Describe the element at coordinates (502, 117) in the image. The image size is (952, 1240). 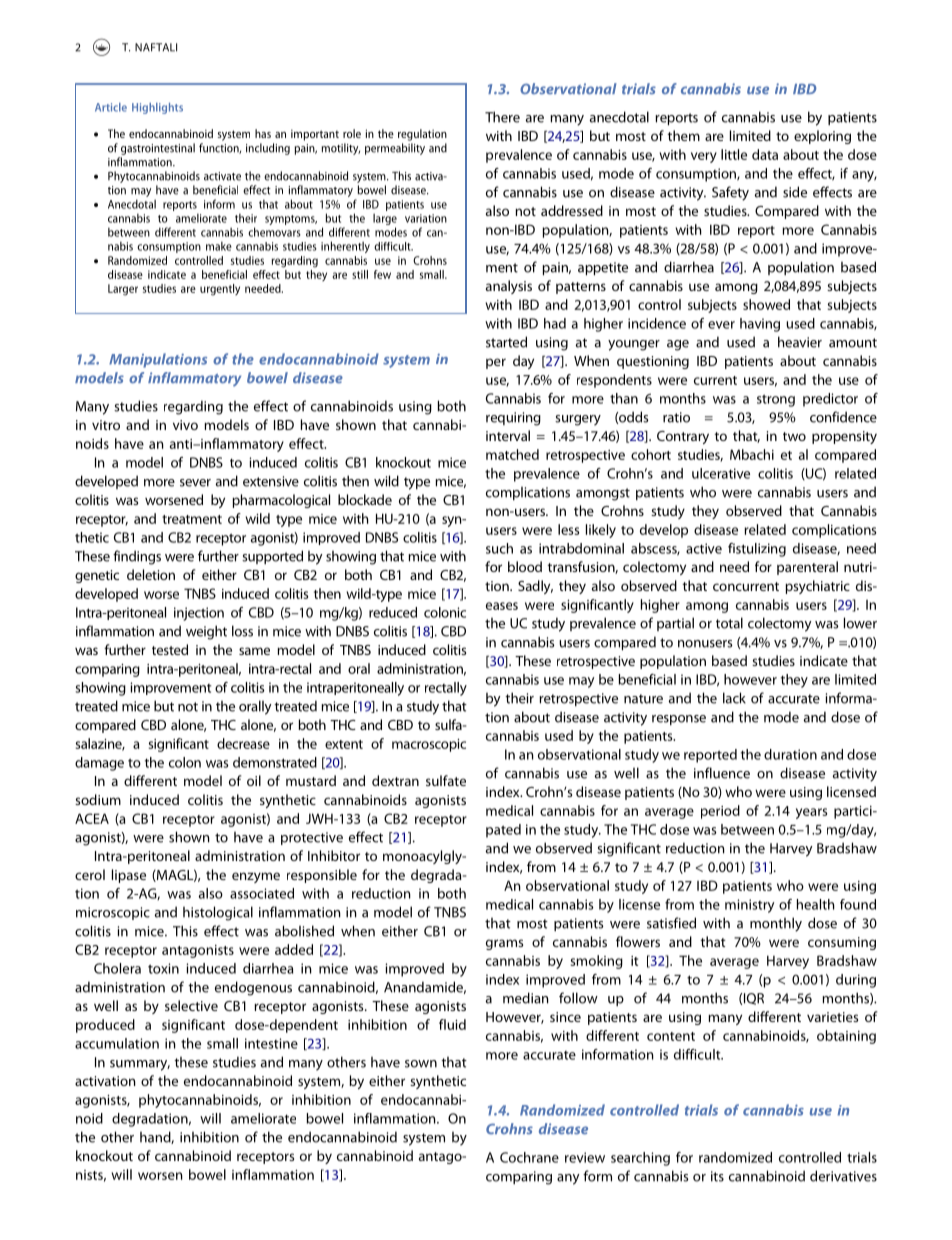
I see `There` at that location.
